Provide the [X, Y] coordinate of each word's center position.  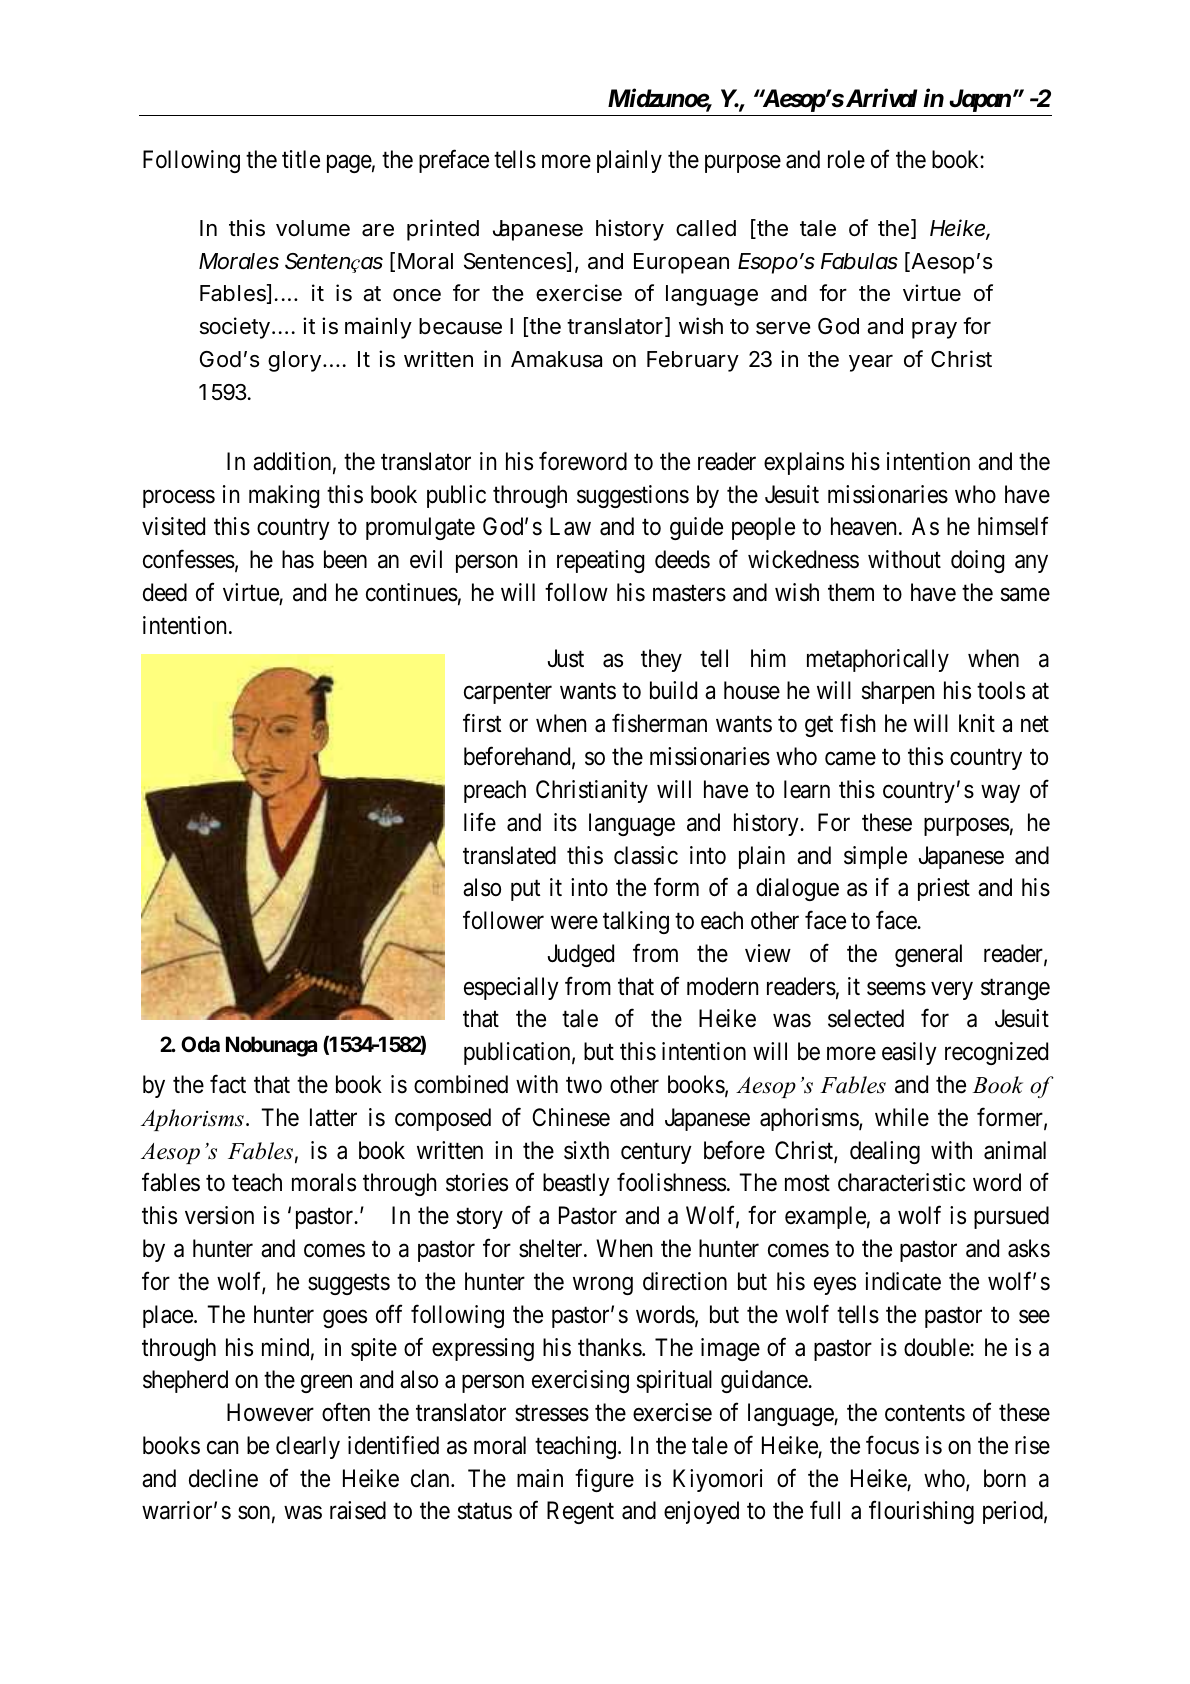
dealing [885, 1152]
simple [875, 857]
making [284, 496]
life [480, 822]
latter [333, 1117]
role [846, 159]
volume [313, 228]
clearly [308, 1447]
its [565, 822]
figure [604, 1480]
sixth [586, 1150]
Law [570, 527]
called [706, 228]
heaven [863, 526]
